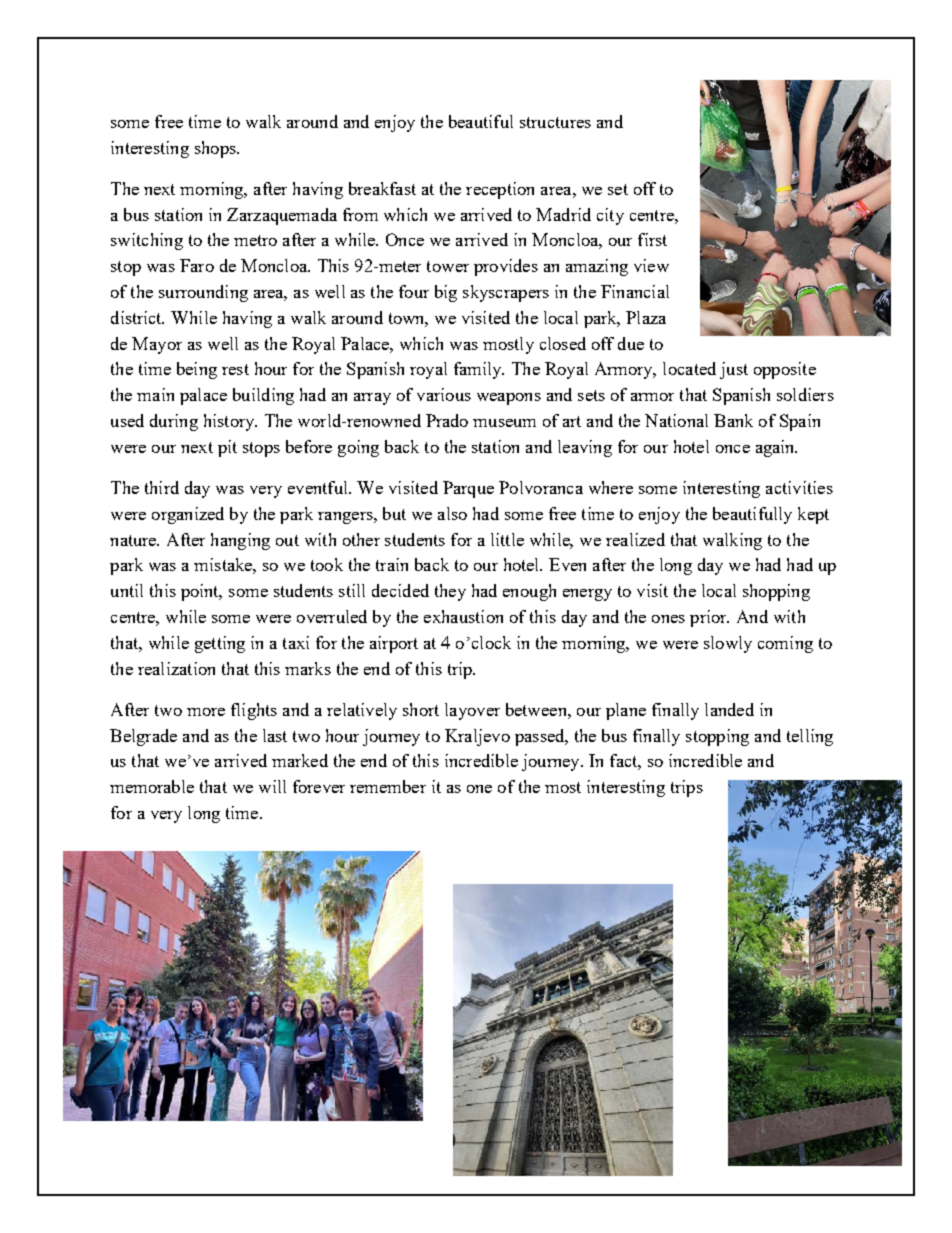 This image has width=952, height=1233. Describe the element at coordinates (776, 448) in the image. I see `again` at that location.
